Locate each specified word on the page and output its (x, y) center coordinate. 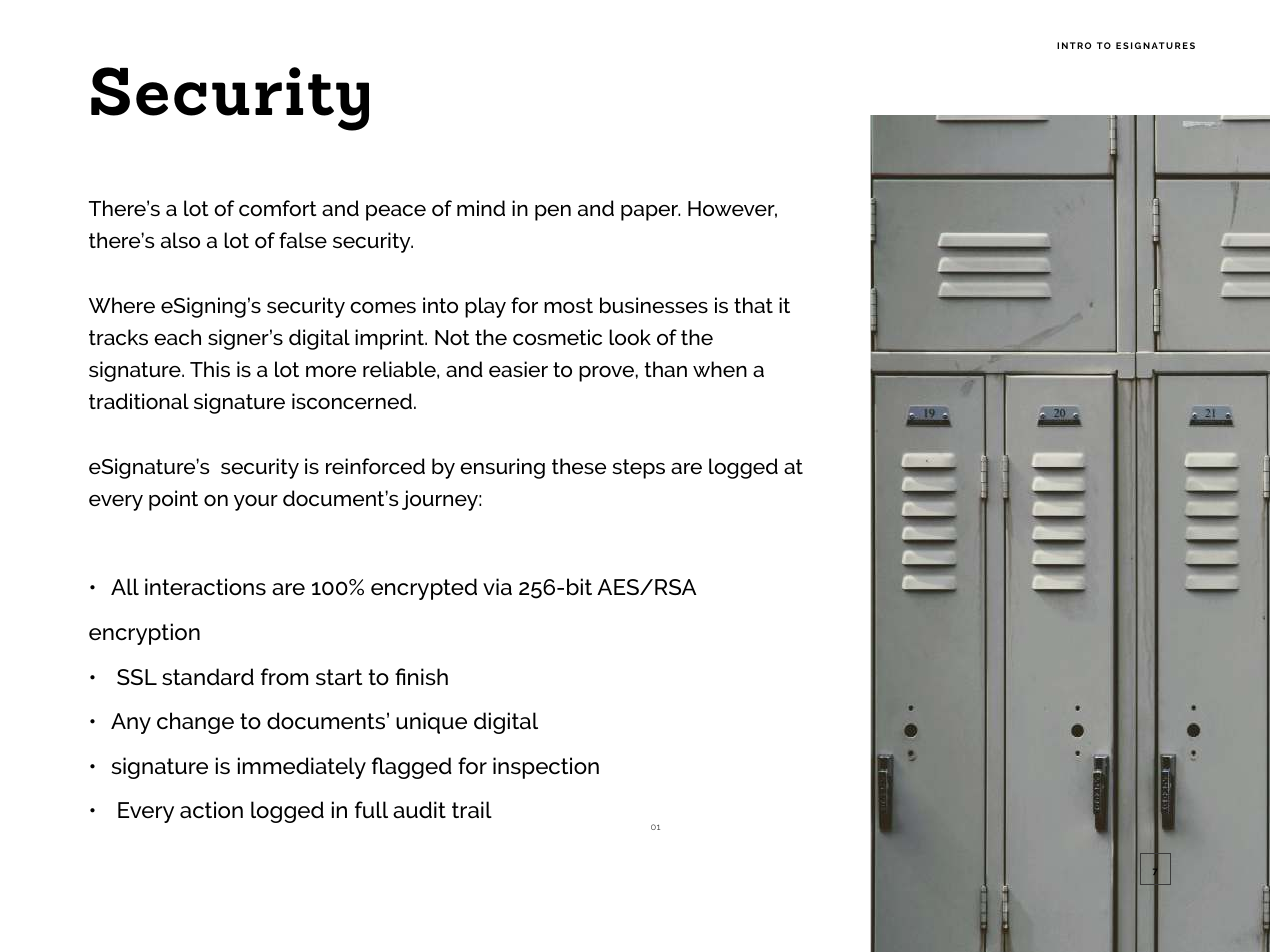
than (665, 369)
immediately (302, 768)
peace (396, 213)
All (125, 586)
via (497, 586)
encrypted (424, 589)
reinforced (375, 466)
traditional (139, 401)
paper (650, 213)
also (180, 240)
